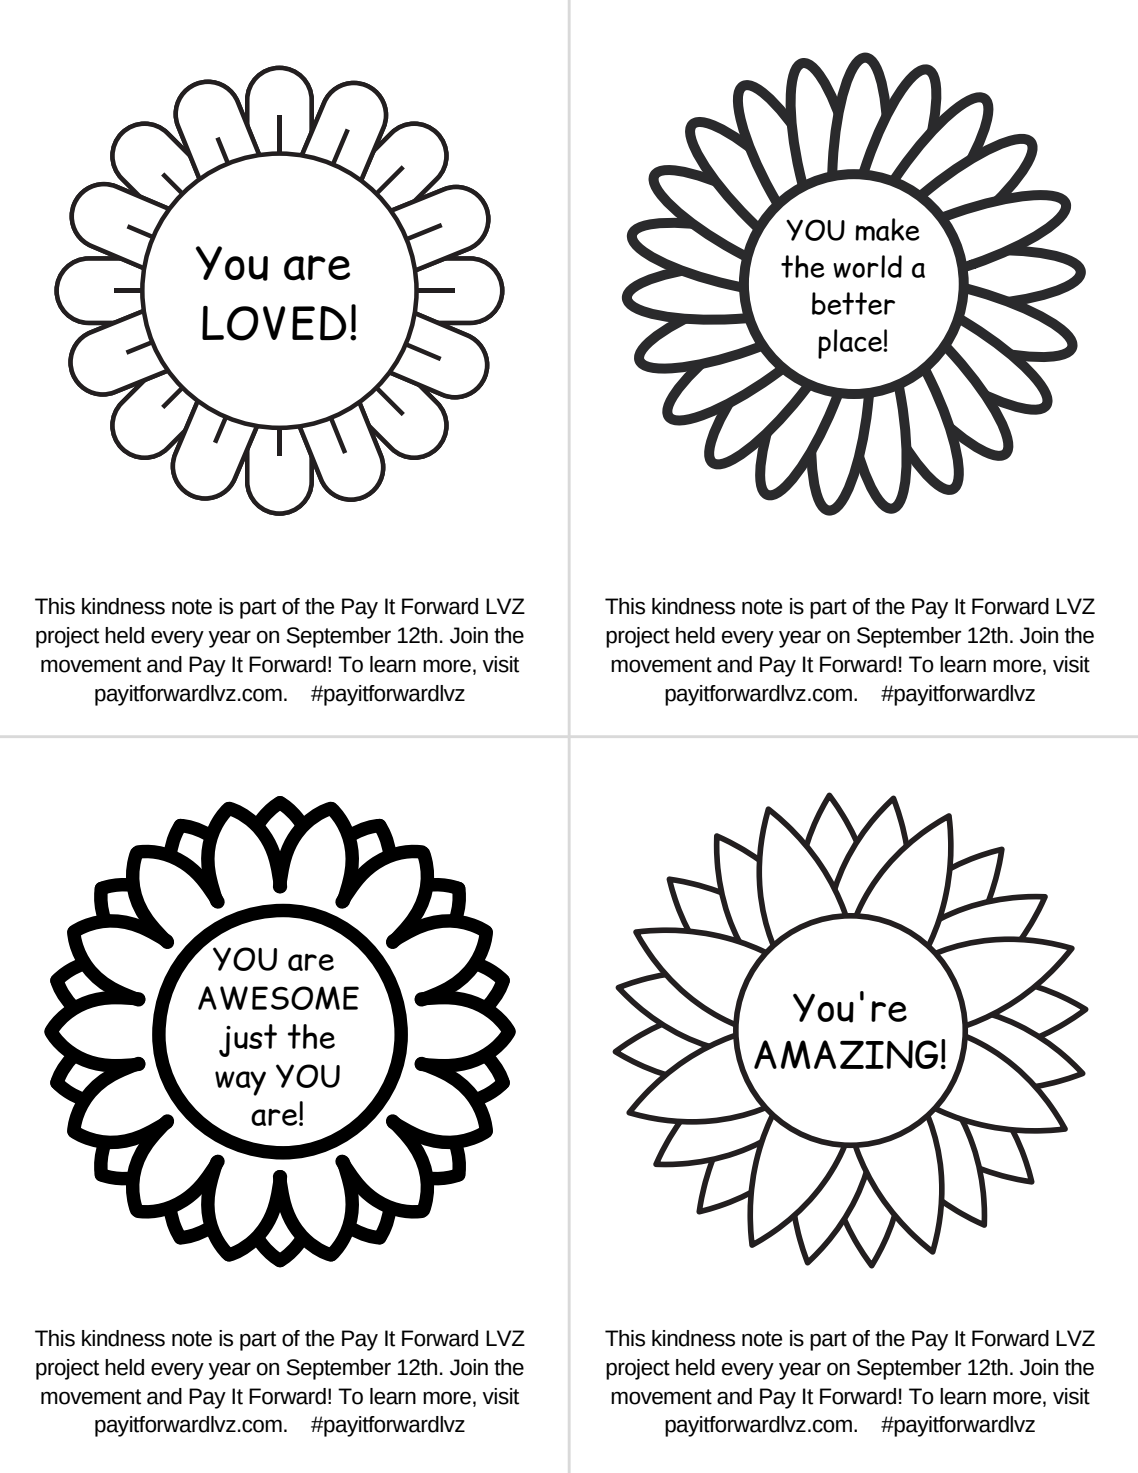 This screenshot has height=1473, width=1138. I want to click on just, so click(248, 1040).
